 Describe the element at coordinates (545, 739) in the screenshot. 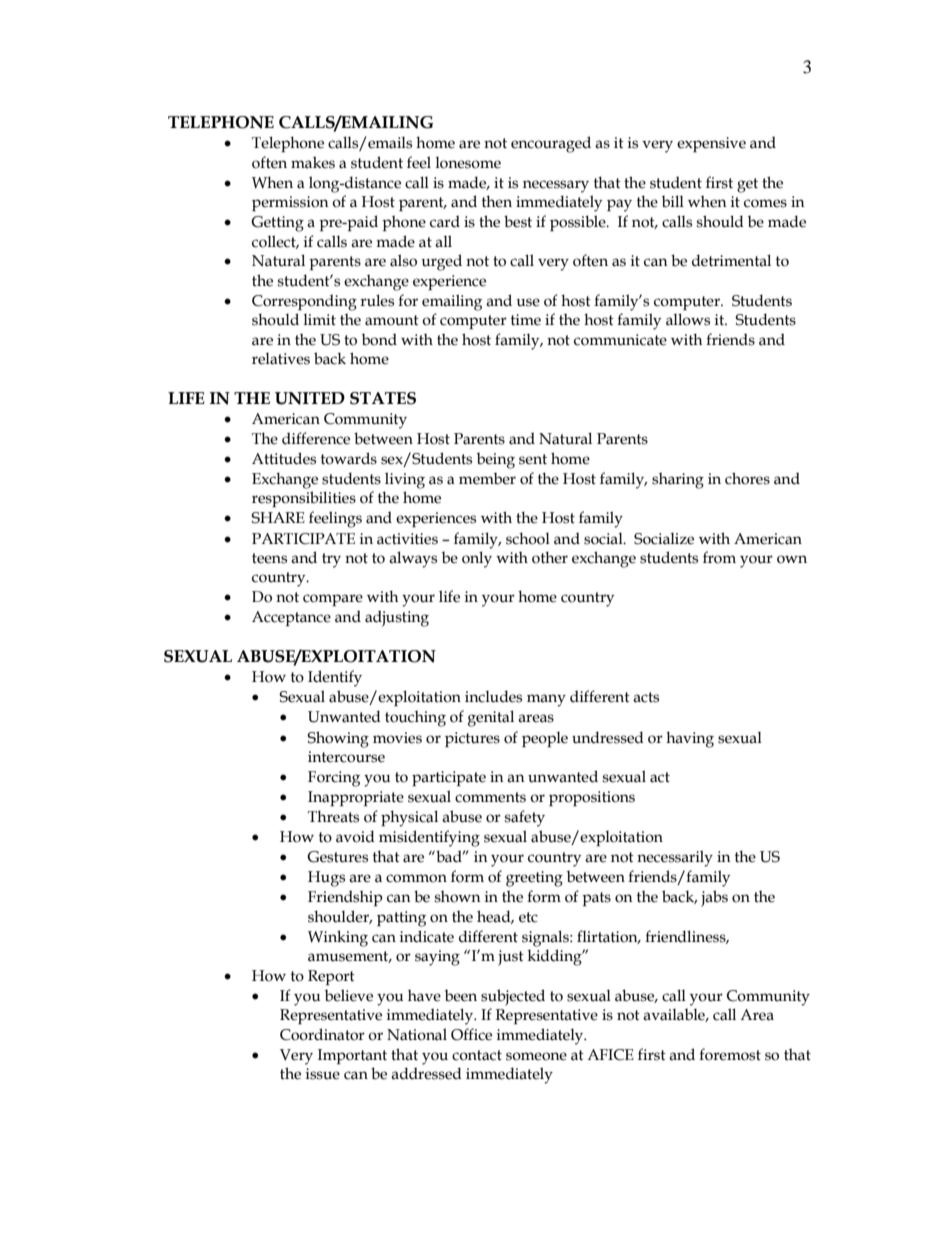

I see `people` at that location.
